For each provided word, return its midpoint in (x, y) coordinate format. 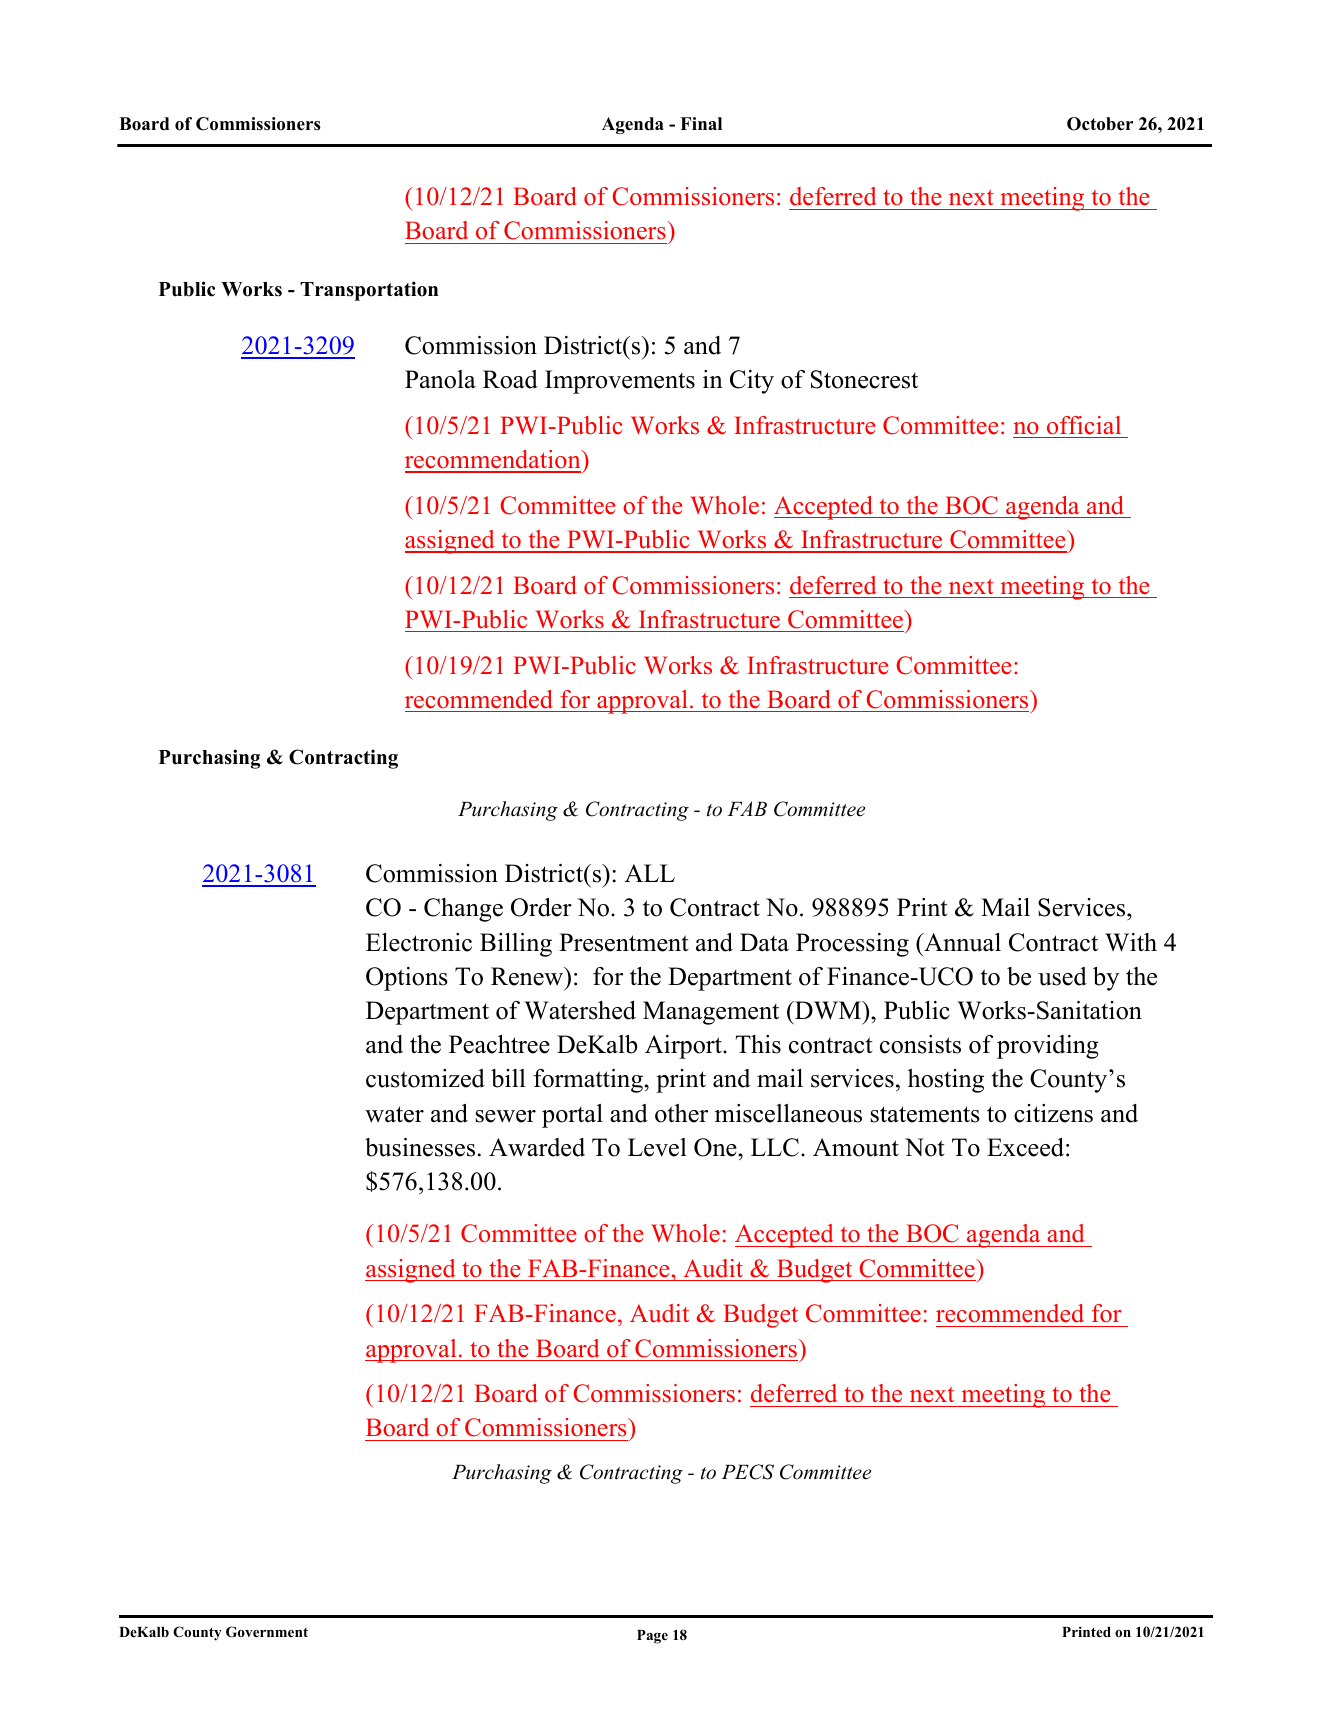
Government (267, 1632)
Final (701, 123)
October (1100, 124)
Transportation (369, 291)
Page (652, 1637)
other (681, 1113)
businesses (420, 1147)
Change (463, 910)
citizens (1053, 1113)
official (1084, 425)
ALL (650, 873)
